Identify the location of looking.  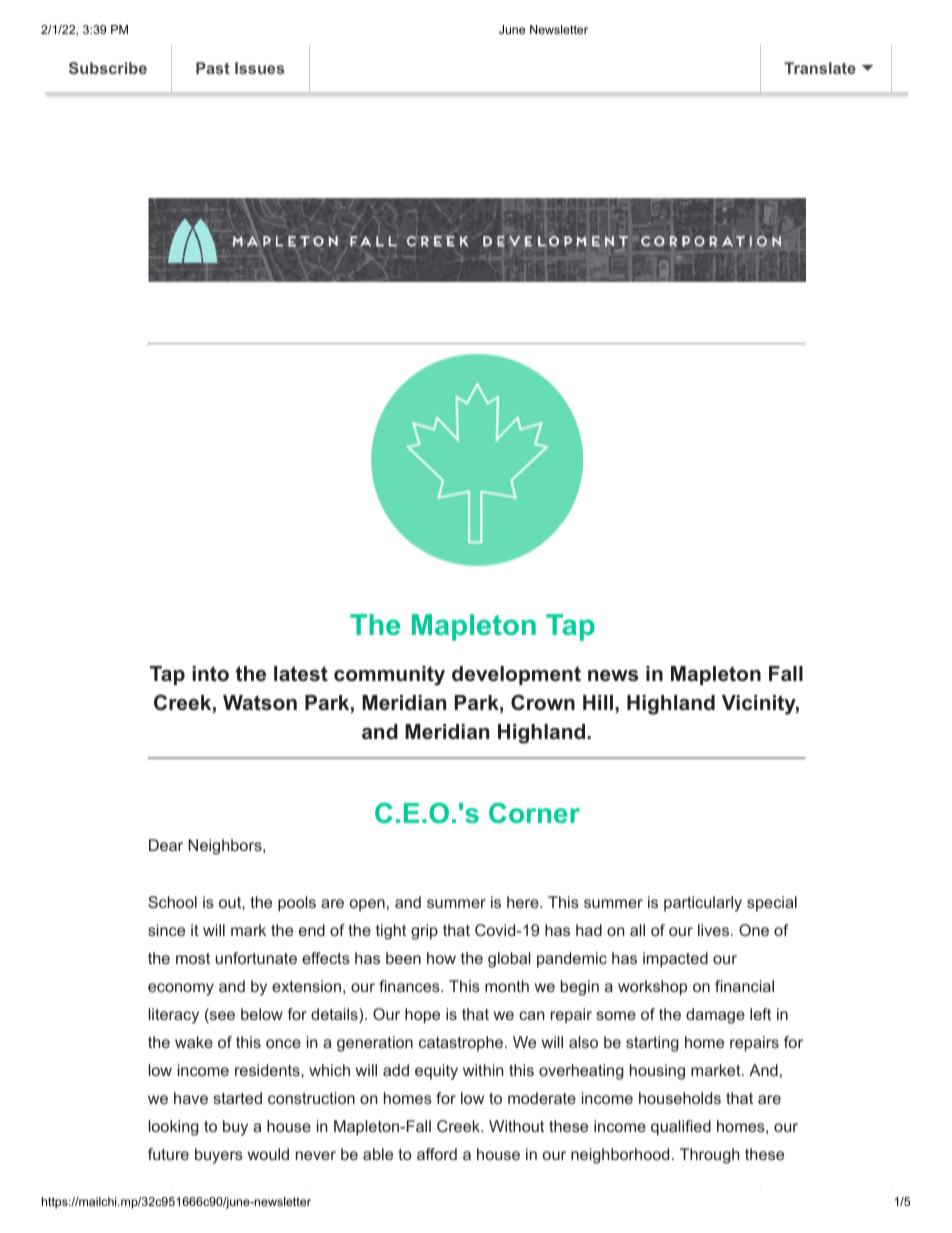
(174, 1128).
